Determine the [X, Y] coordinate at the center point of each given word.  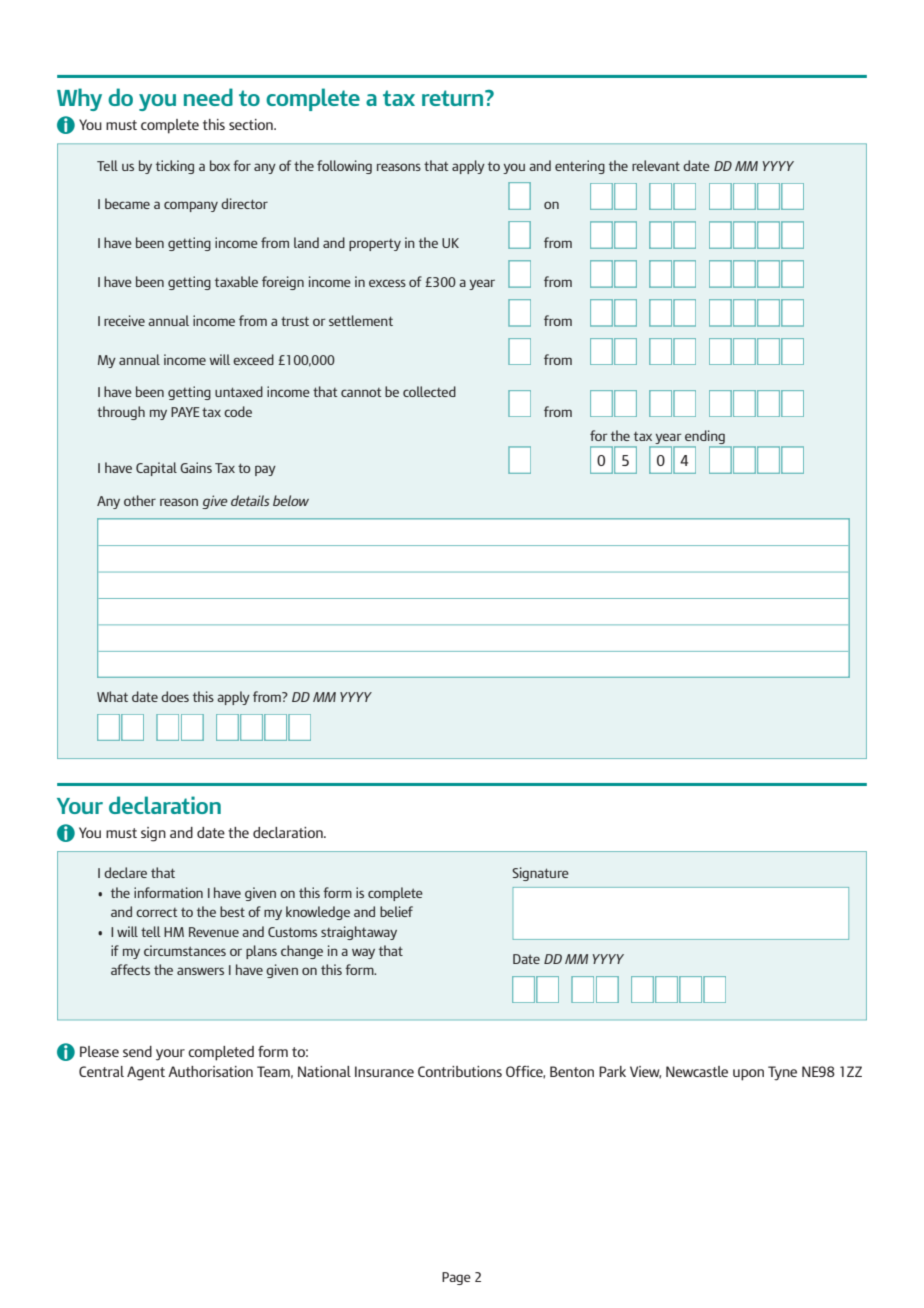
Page [456, 1278]
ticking [175, 167]
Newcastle [697, 1071]
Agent [146, 1073]
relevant [656, 165]
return [454, 98]
